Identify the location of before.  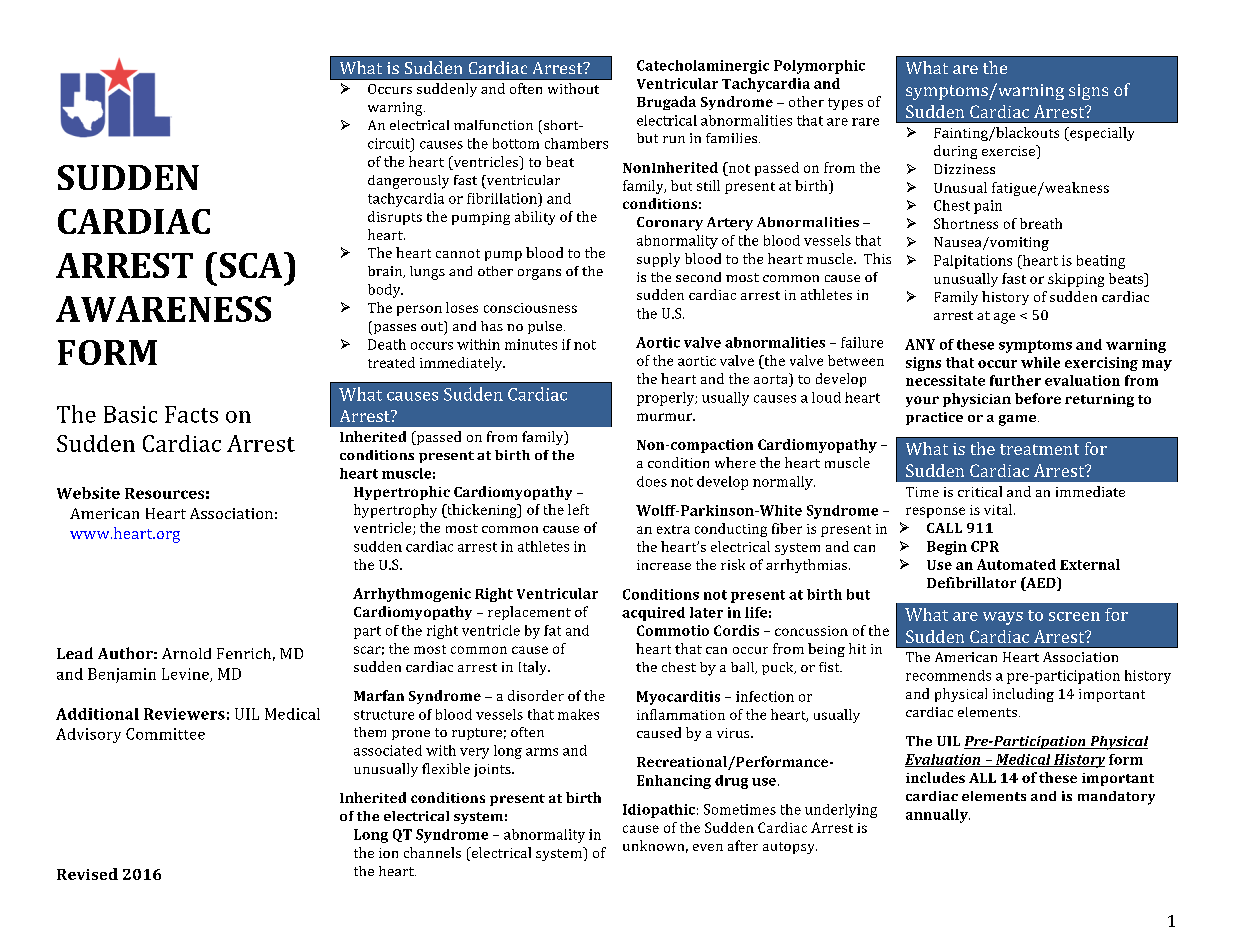
(1038, 398).
